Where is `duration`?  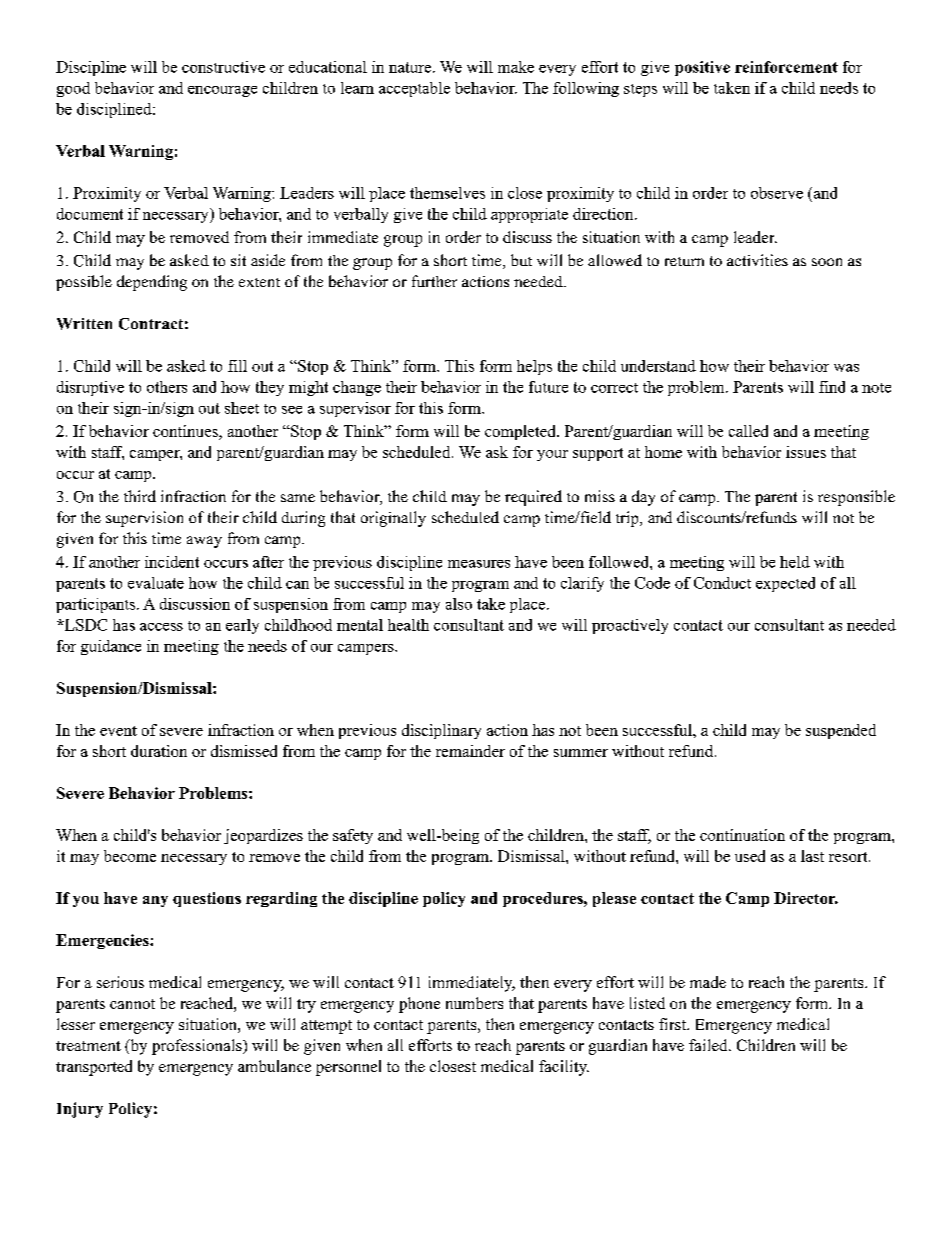 duration is located at coordinates (159, 751).
